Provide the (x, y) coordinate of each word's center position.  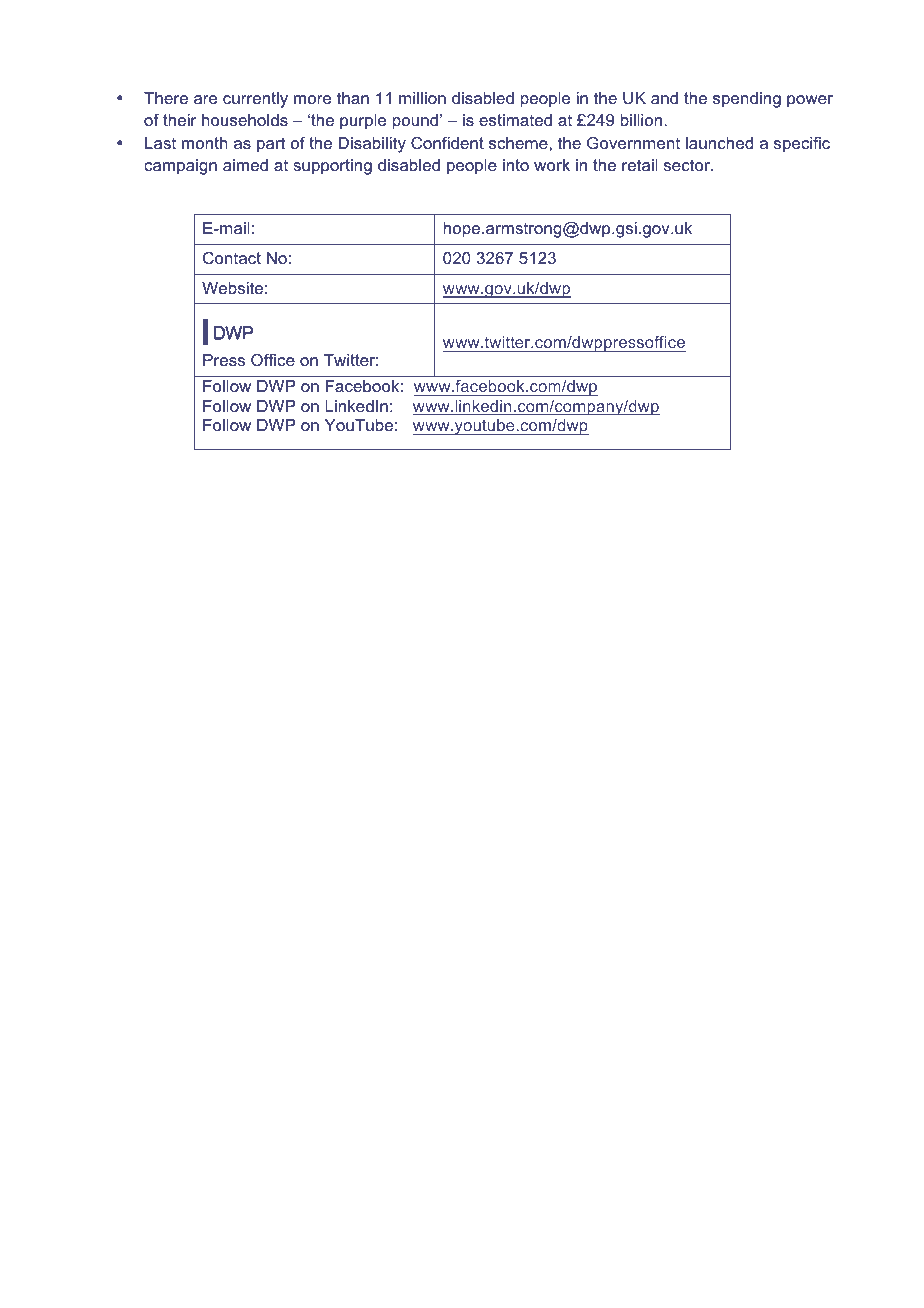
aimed (245, 165)
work (552, 165)
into (516, 165)
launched (719, 143)
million (422, 98)
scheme (519, 143)
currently (255, 100)
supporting (332, 167)
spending (747, 100)
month (204, 143)
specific (802, 145)
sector (688, 165)
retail (640, 165)
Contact (232, 258)
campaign (180, 167)
